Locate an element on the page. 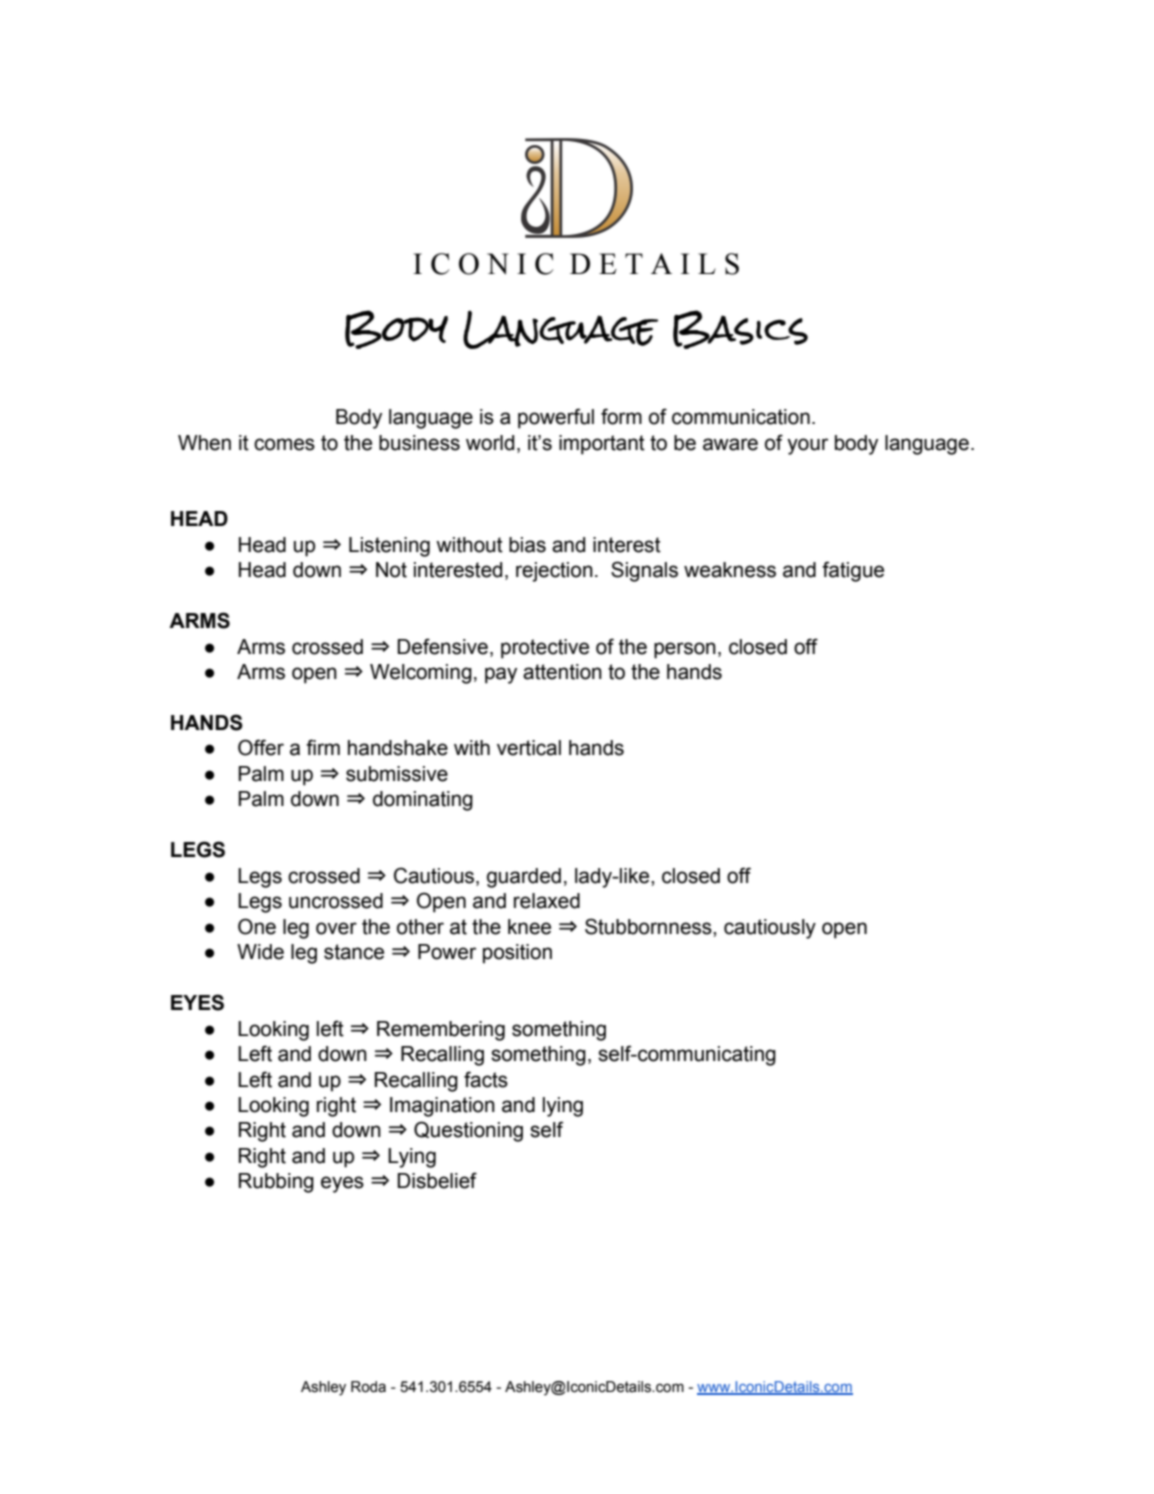 Image resolution: width=1154 pixels, height=1494 pixels. form is located at coordinates (621, 416).
